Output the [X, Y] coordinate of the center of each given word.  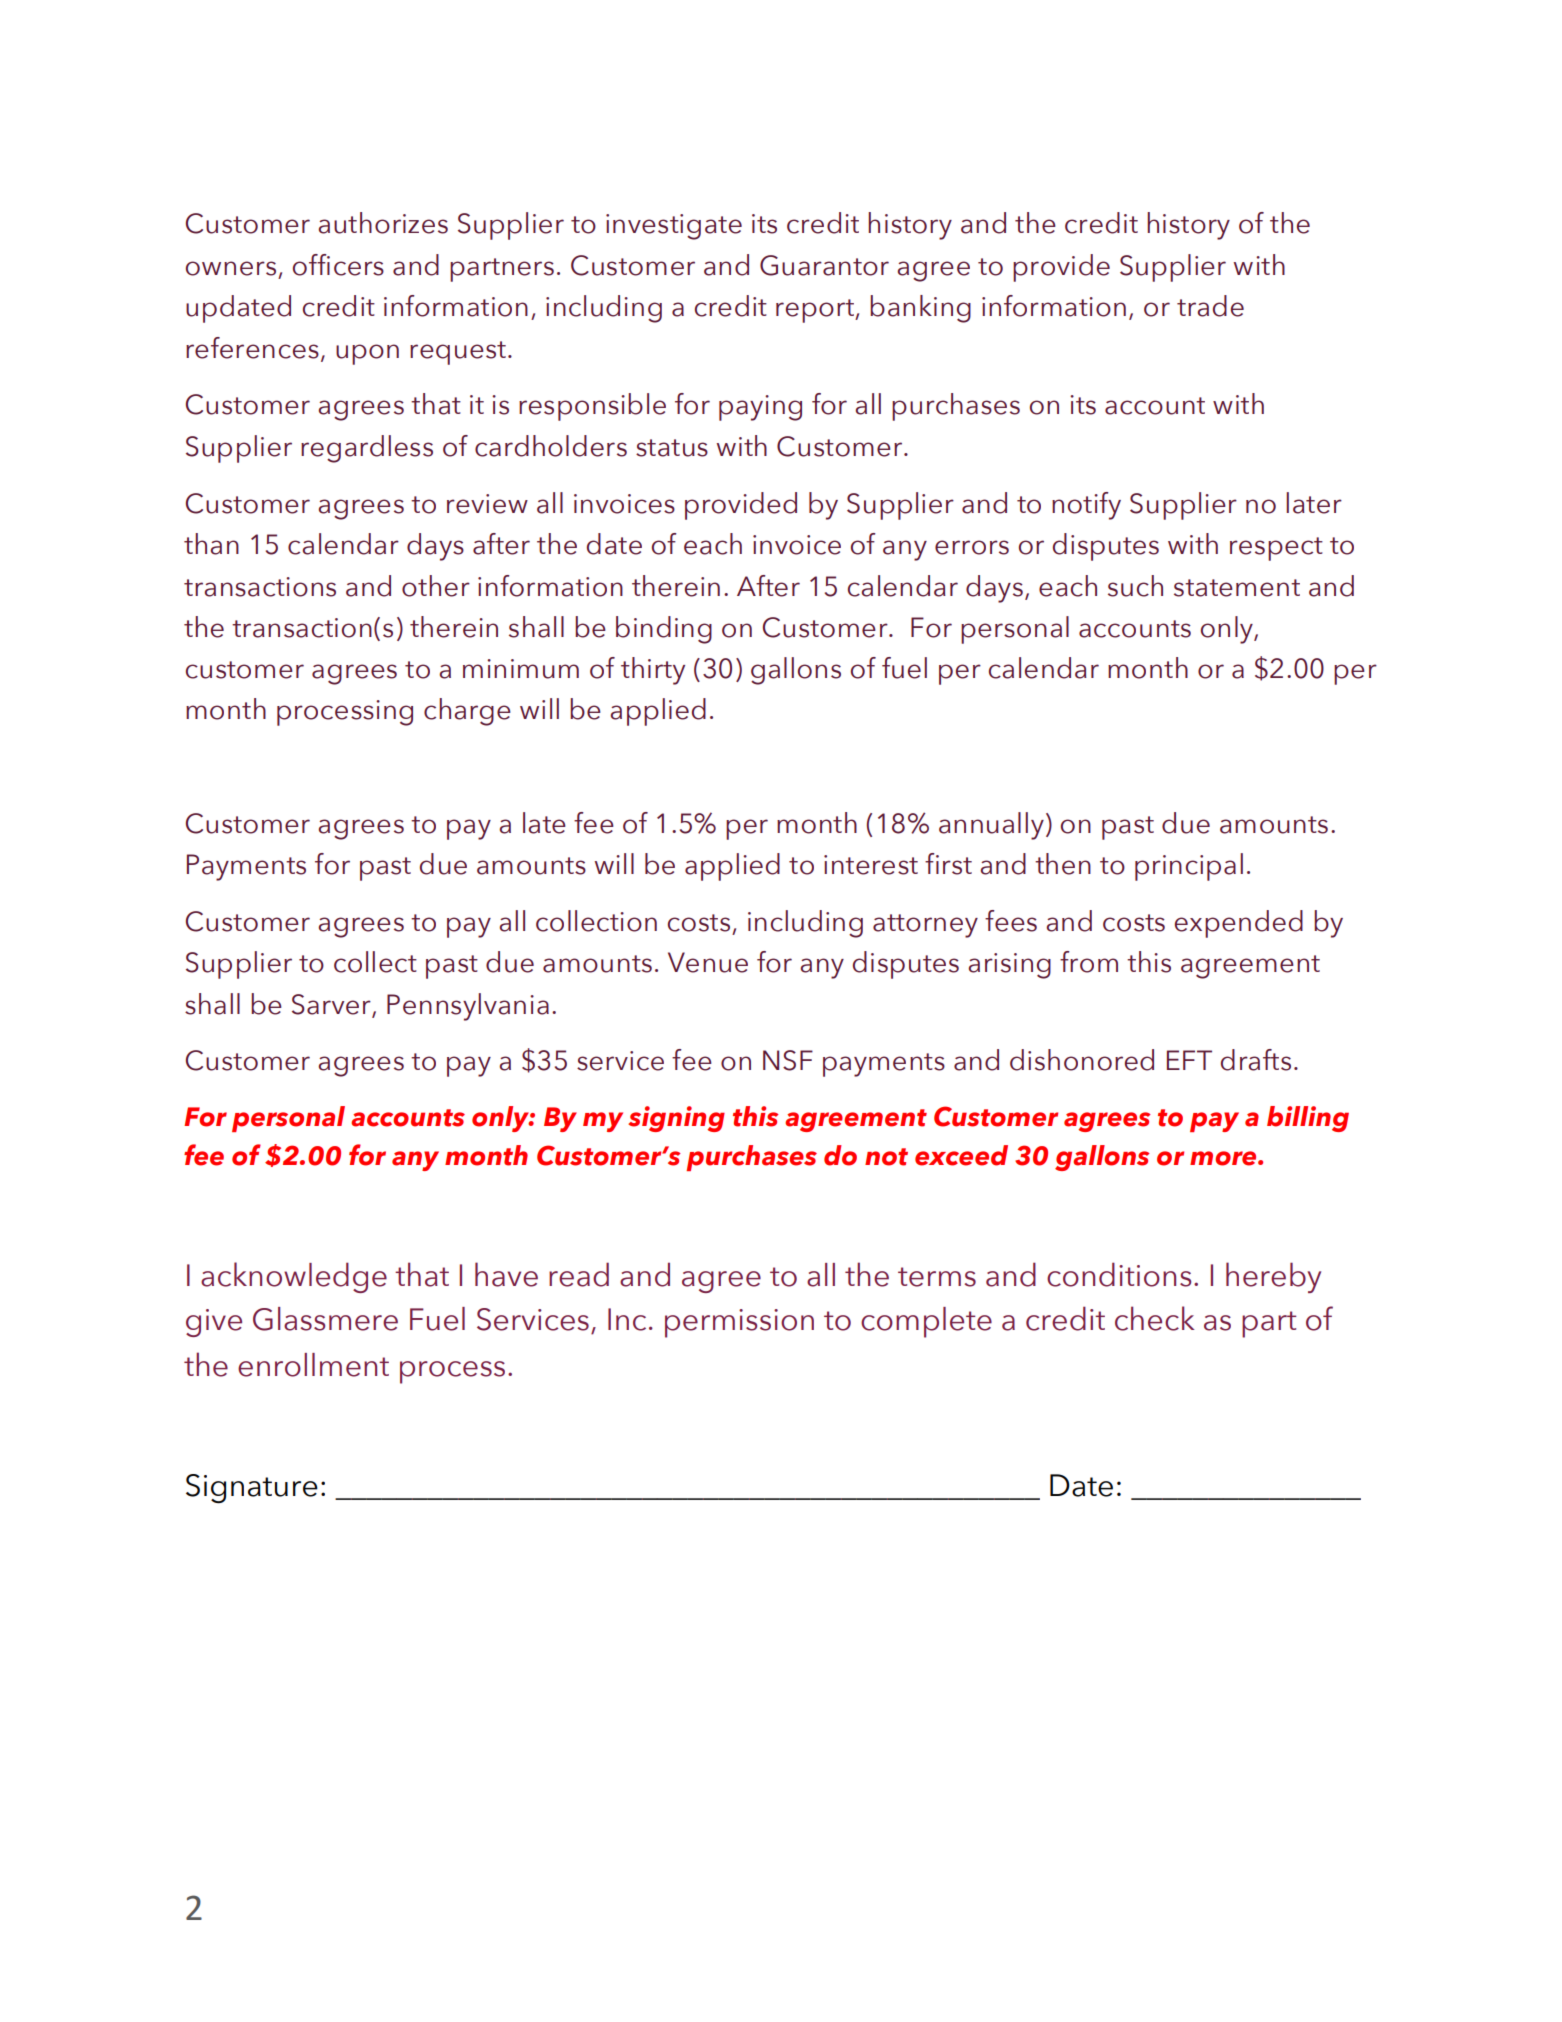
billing [1308, 1119]
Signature [252, 1489]
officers [338, 265]
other [436, 586]
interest [871, 865]
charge [467, 712]
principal [1189, 867]
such [1135, 586]
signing [676, 1119]
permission [739, 1323]
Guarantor [824, 265]
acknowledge [294, 1277]
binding [664, 630]
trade [1210, 306]
